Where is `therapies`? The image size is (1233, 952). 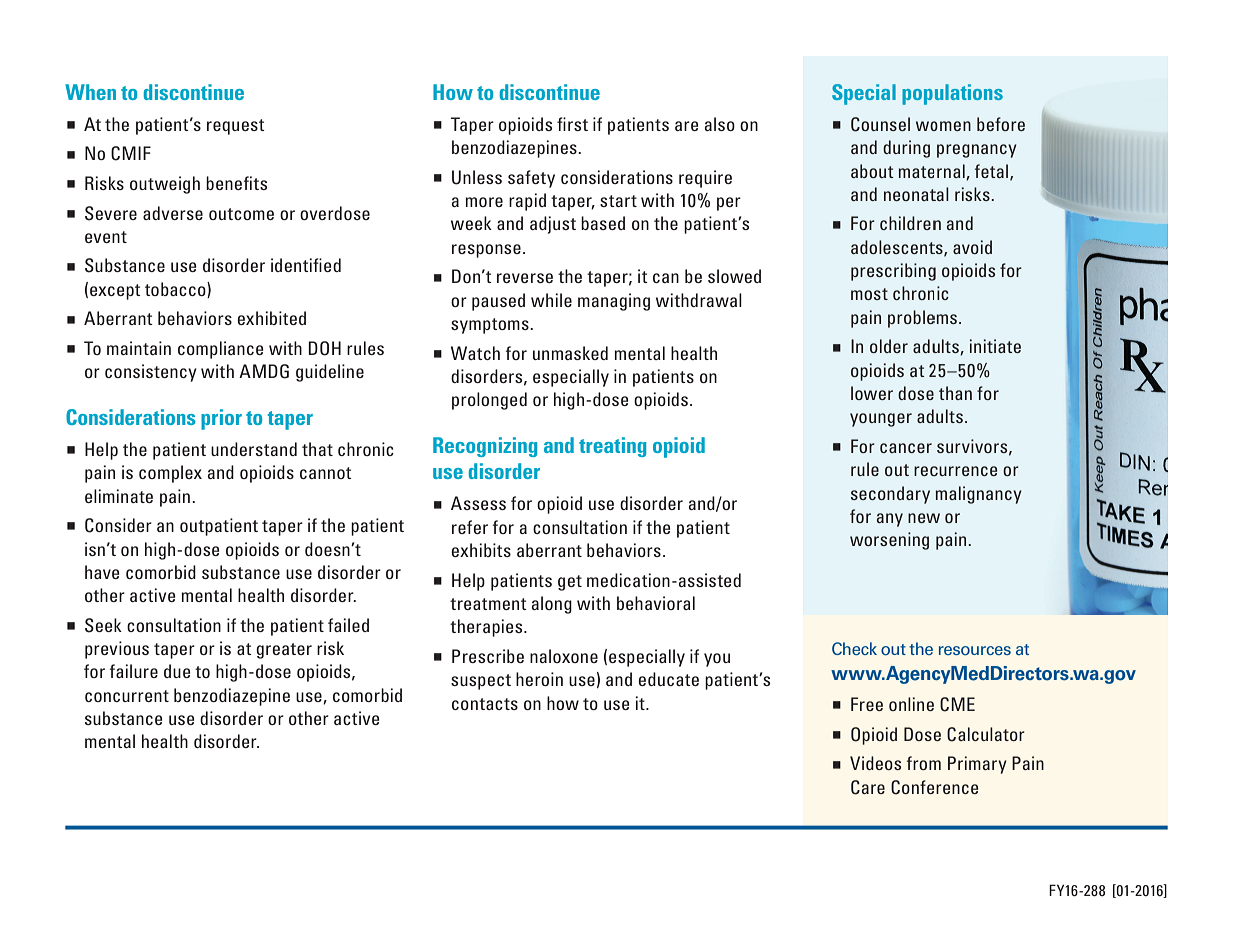
therapies is located at coordinates (487, 628).
